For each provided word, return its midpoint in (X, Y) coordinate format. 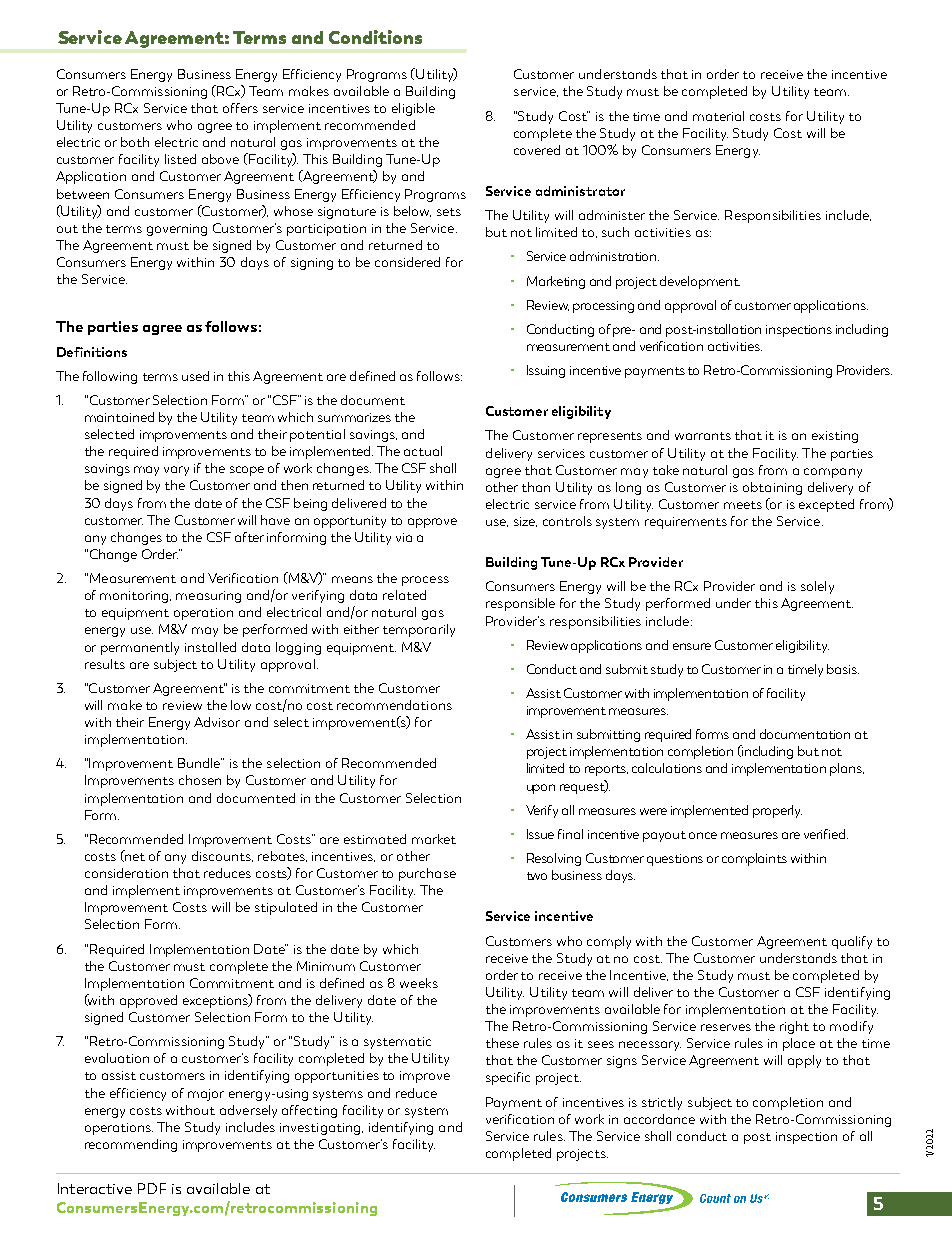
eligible (413, 109)
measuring (208, 597)
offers (240, 108)
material (718, 116)
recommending (131, 1145)
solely (817, 587)
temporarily (419, 630)
